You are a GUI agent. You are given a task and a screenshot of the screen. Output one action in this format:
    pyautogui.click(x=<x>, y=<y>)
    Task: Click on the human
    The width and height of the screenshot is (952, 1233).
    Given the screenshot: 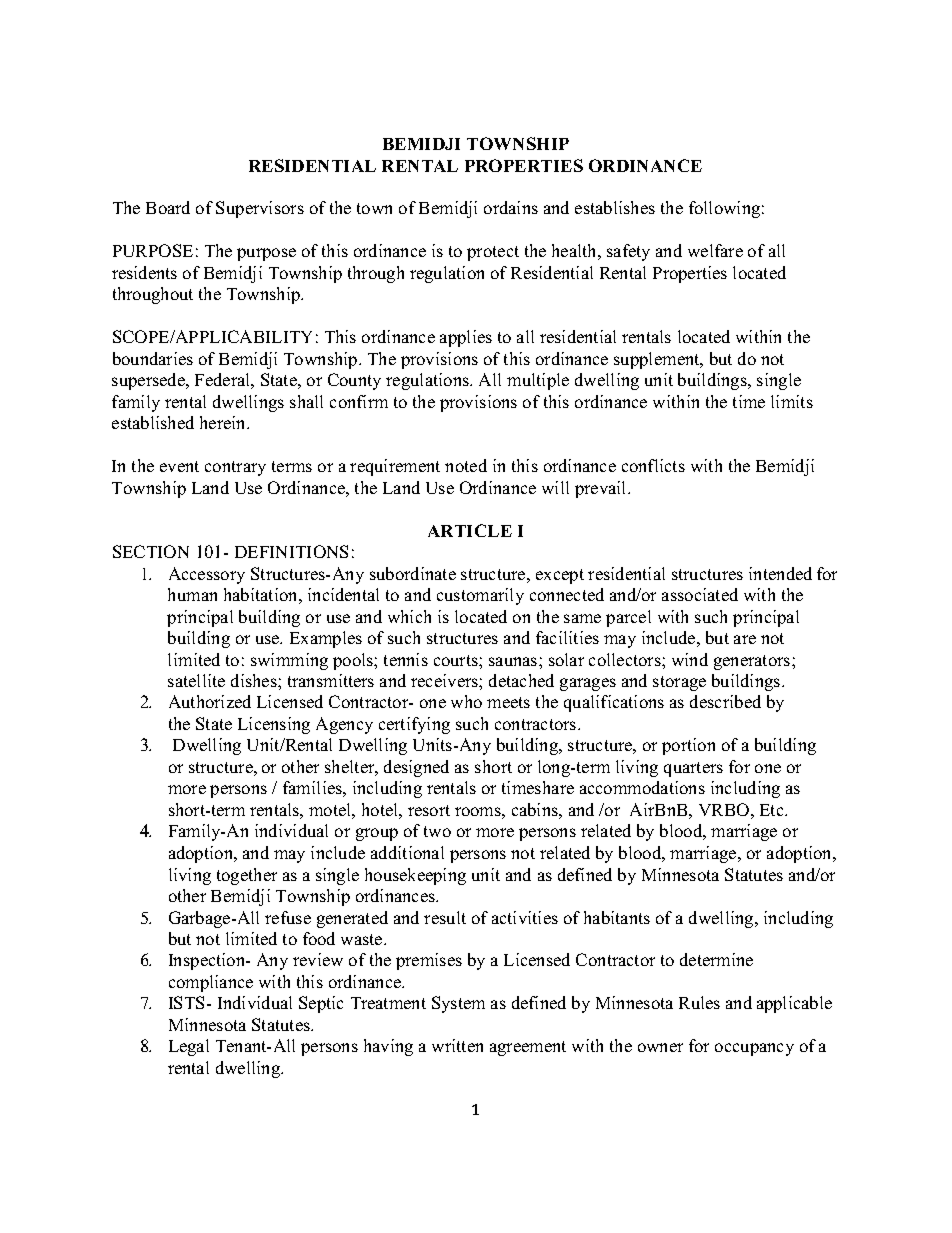 What is the action you would take?
    pyautogui.click(x=192, y=594)
